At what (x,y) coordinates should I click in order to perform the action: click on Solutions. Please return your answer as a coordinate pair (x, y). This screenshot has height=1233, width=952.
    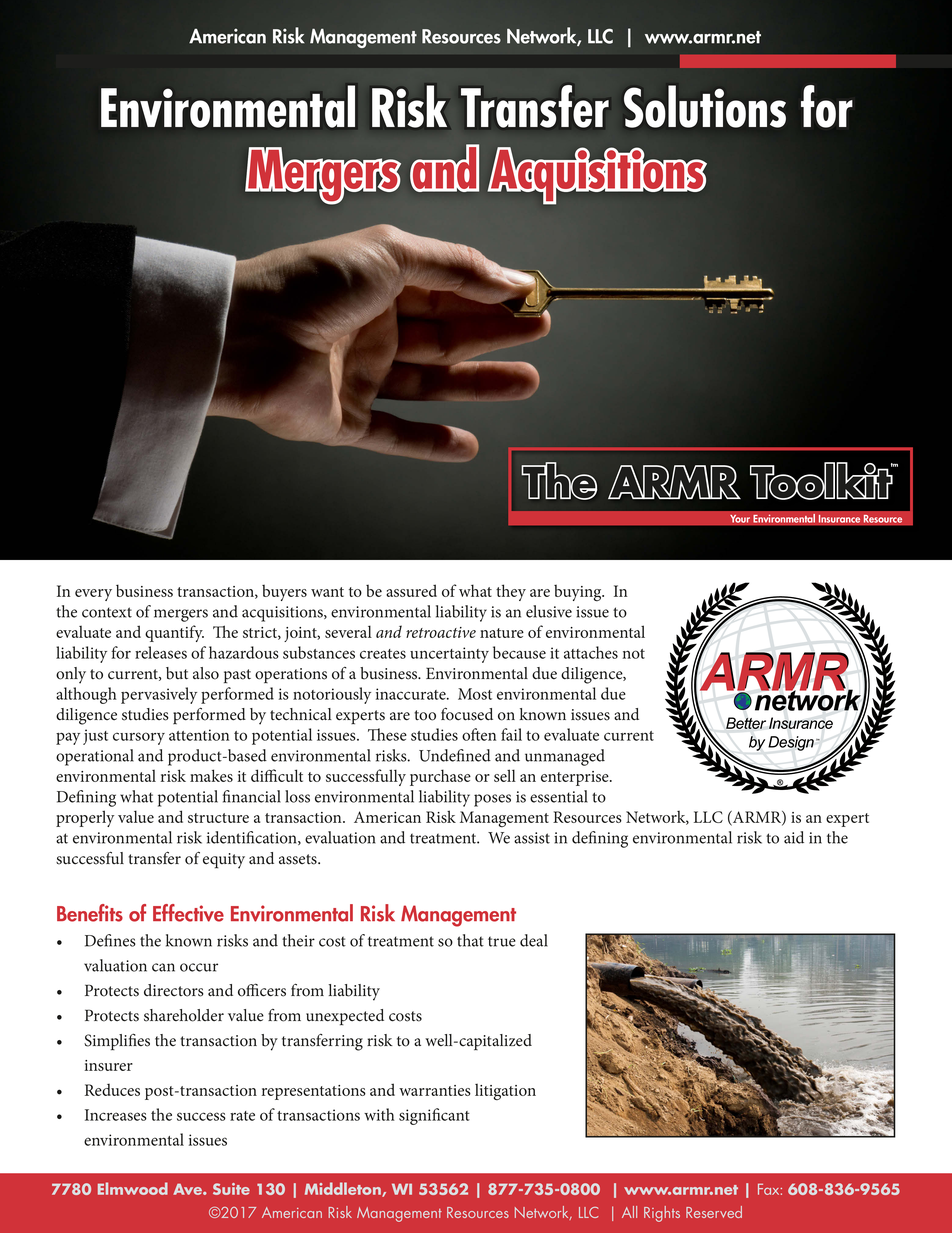
    Looking at the image, I should click on (705, 106).
